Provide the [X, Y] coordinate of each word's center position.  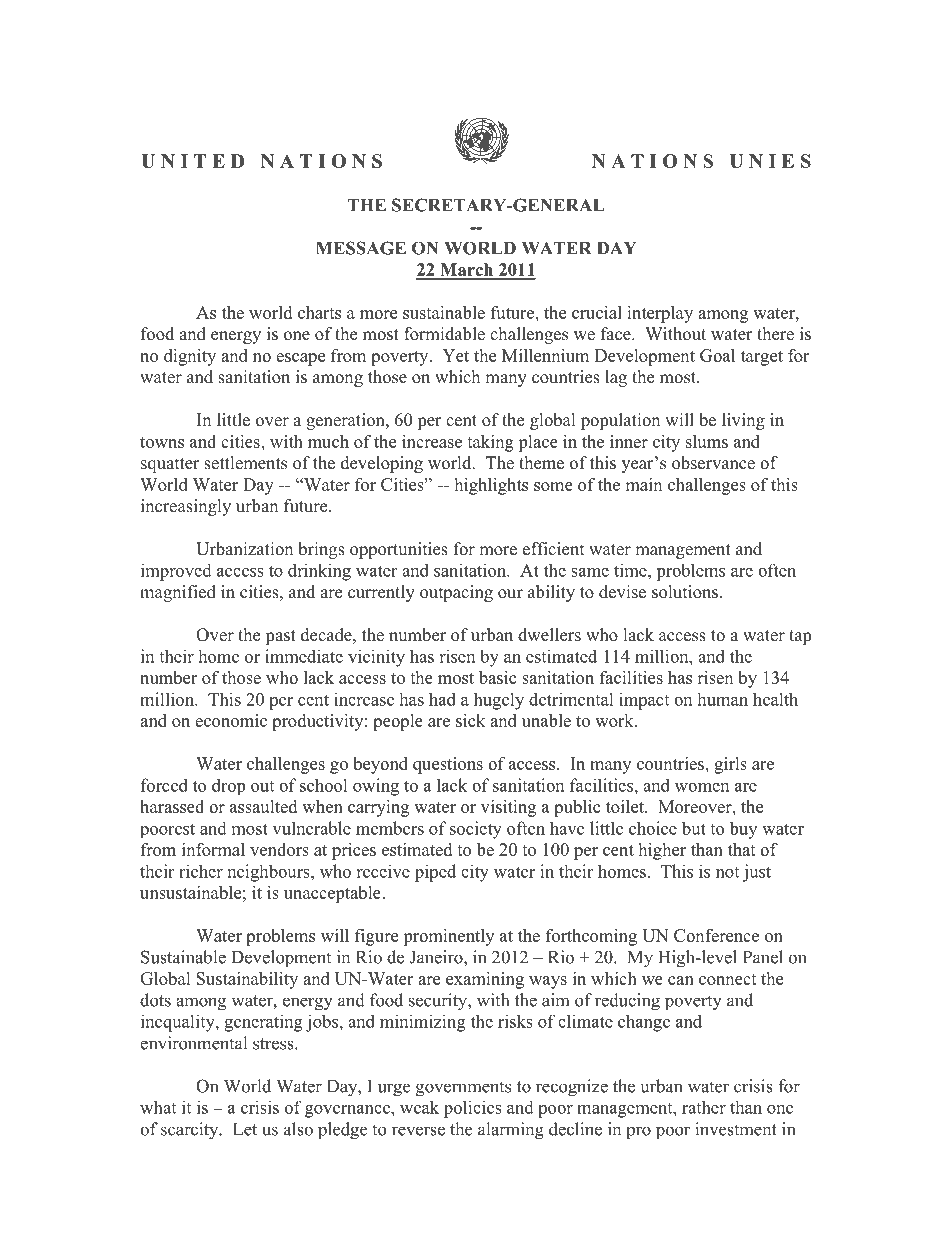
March [467, 271]
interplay [660, 314]
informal [213, 849]
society [476, 830]
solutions [685, 592]
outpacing [456, 593]
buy [743, 830]
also [298, 1129]
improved [176, 572]
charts [319, 312]
